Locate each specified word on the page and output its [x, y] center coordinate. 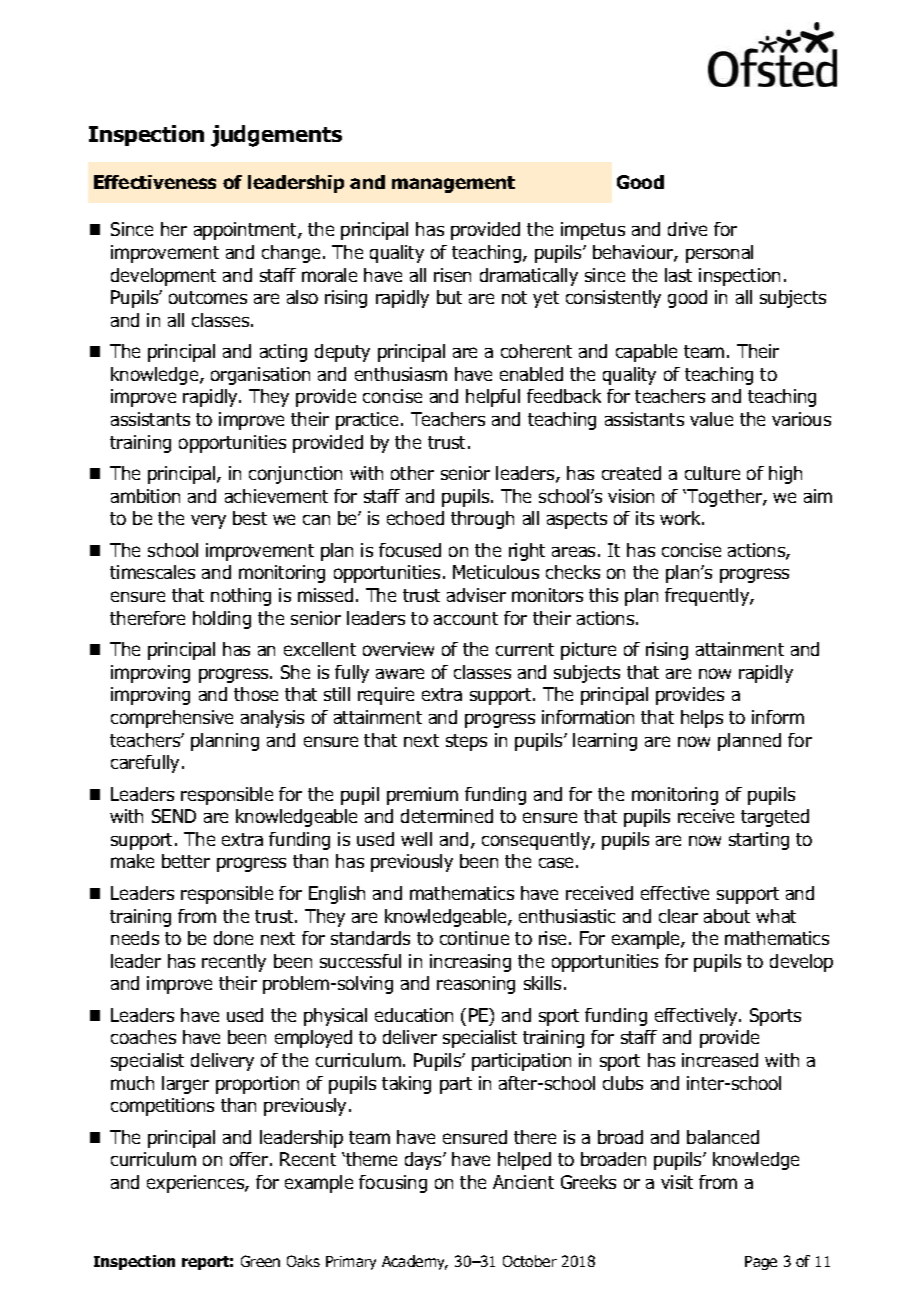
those [256, 694]
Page [761, 1263]
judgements [276, 136]
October [530, 1261]
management [453, 184]
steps [466, 742]
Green [260, 1261]
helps [702, 719]
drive [687, 229]
